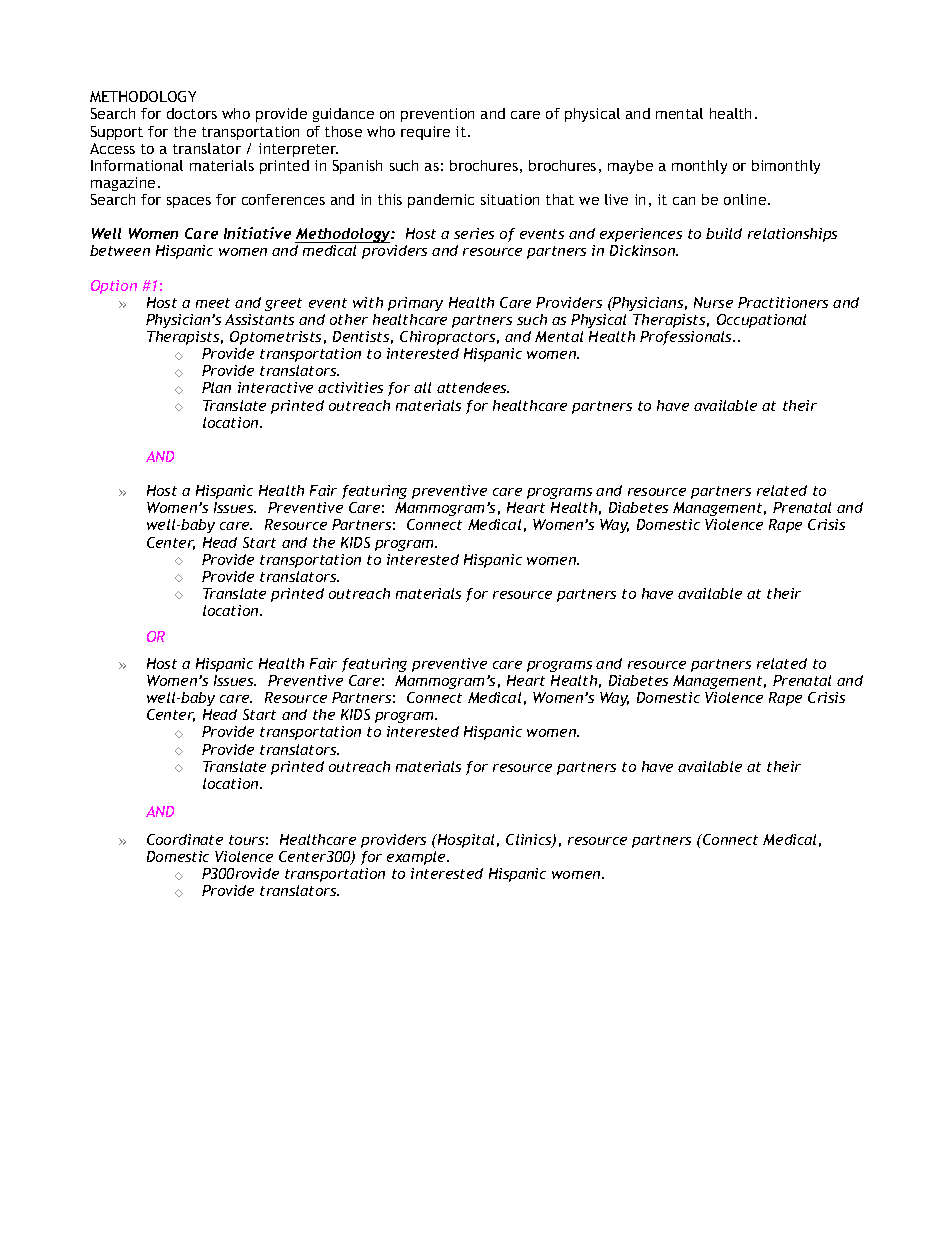  What do you see at coordinates (216, 387) in the screenshot?
I see `Plan` at bounding box center [216, 387].
